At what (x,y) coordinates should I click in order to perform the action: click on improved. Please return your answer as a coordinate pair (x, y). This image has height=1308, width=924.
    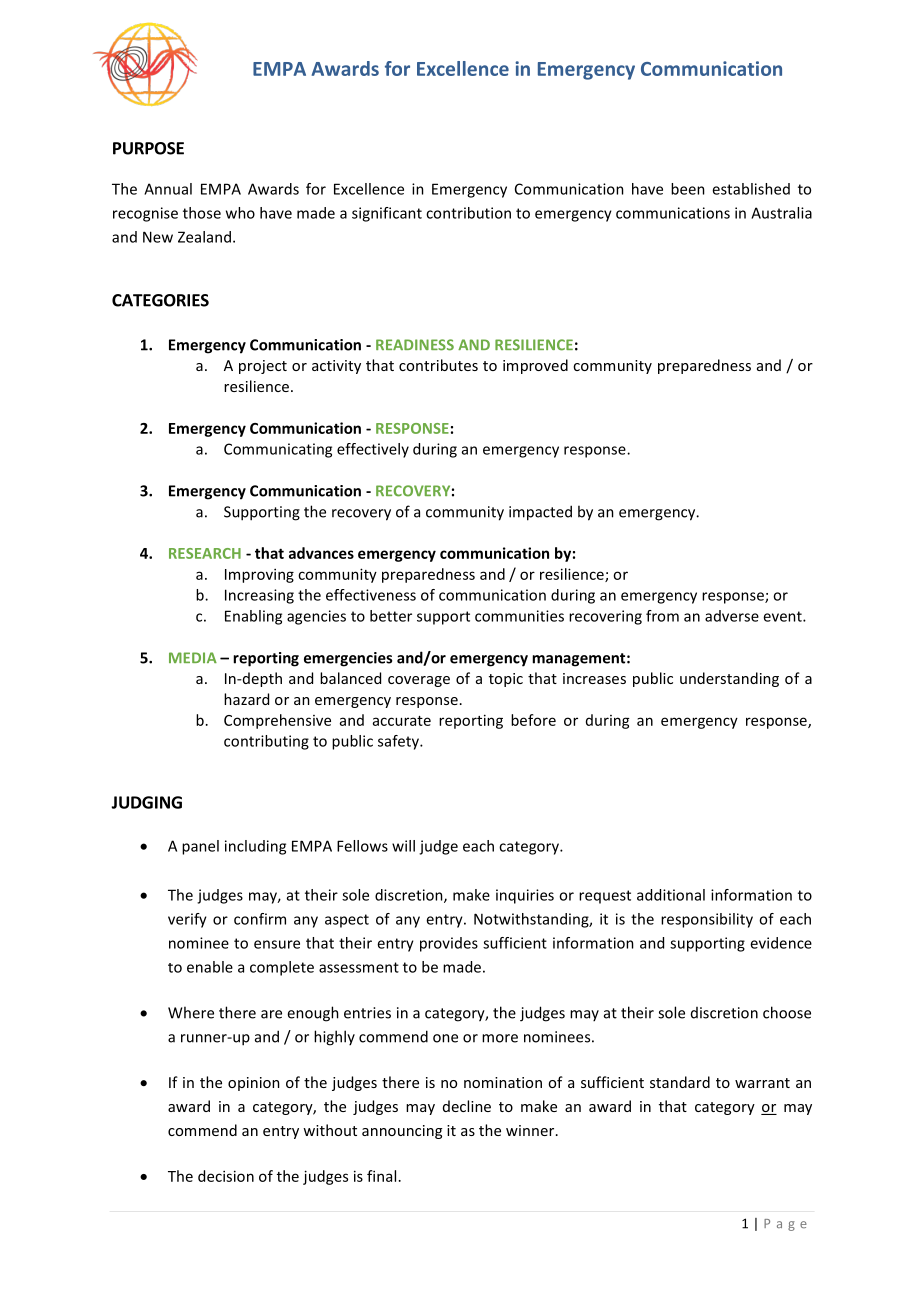
    Looking at the image, I should click on (535, 366).
